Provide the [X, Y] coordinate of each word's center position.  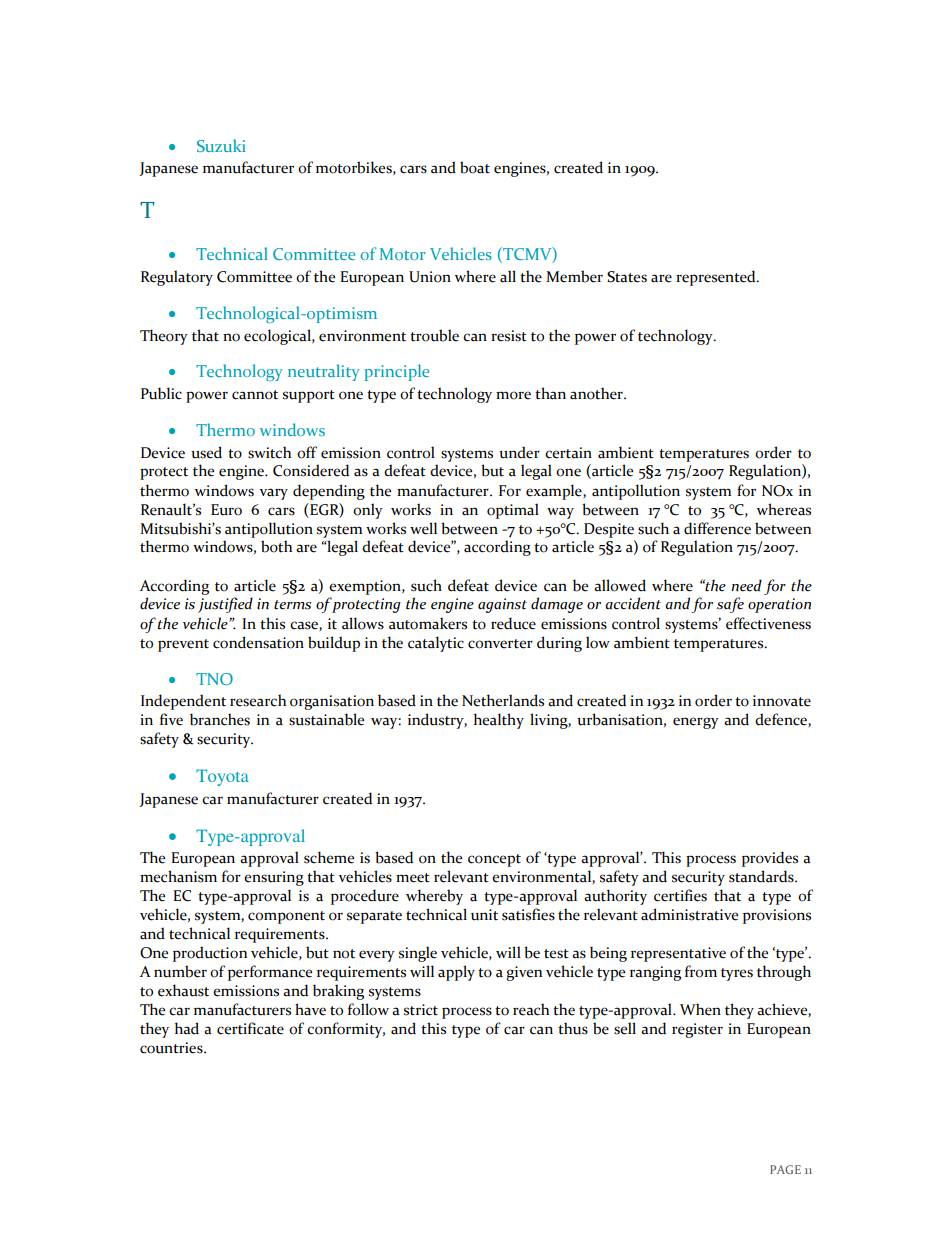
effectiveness [768, 623]
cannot [255, 395]
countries [172, 1048]
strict [421, 1010]
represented [717, 278]
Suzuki [221, 145]
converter [500, 644]
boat [475, 167]
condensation [258, 642]
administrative [689, 914]
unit [484, 915]
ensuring [274, 878]
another [597, 393]
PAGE [785, 1169]
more [513, 395]
